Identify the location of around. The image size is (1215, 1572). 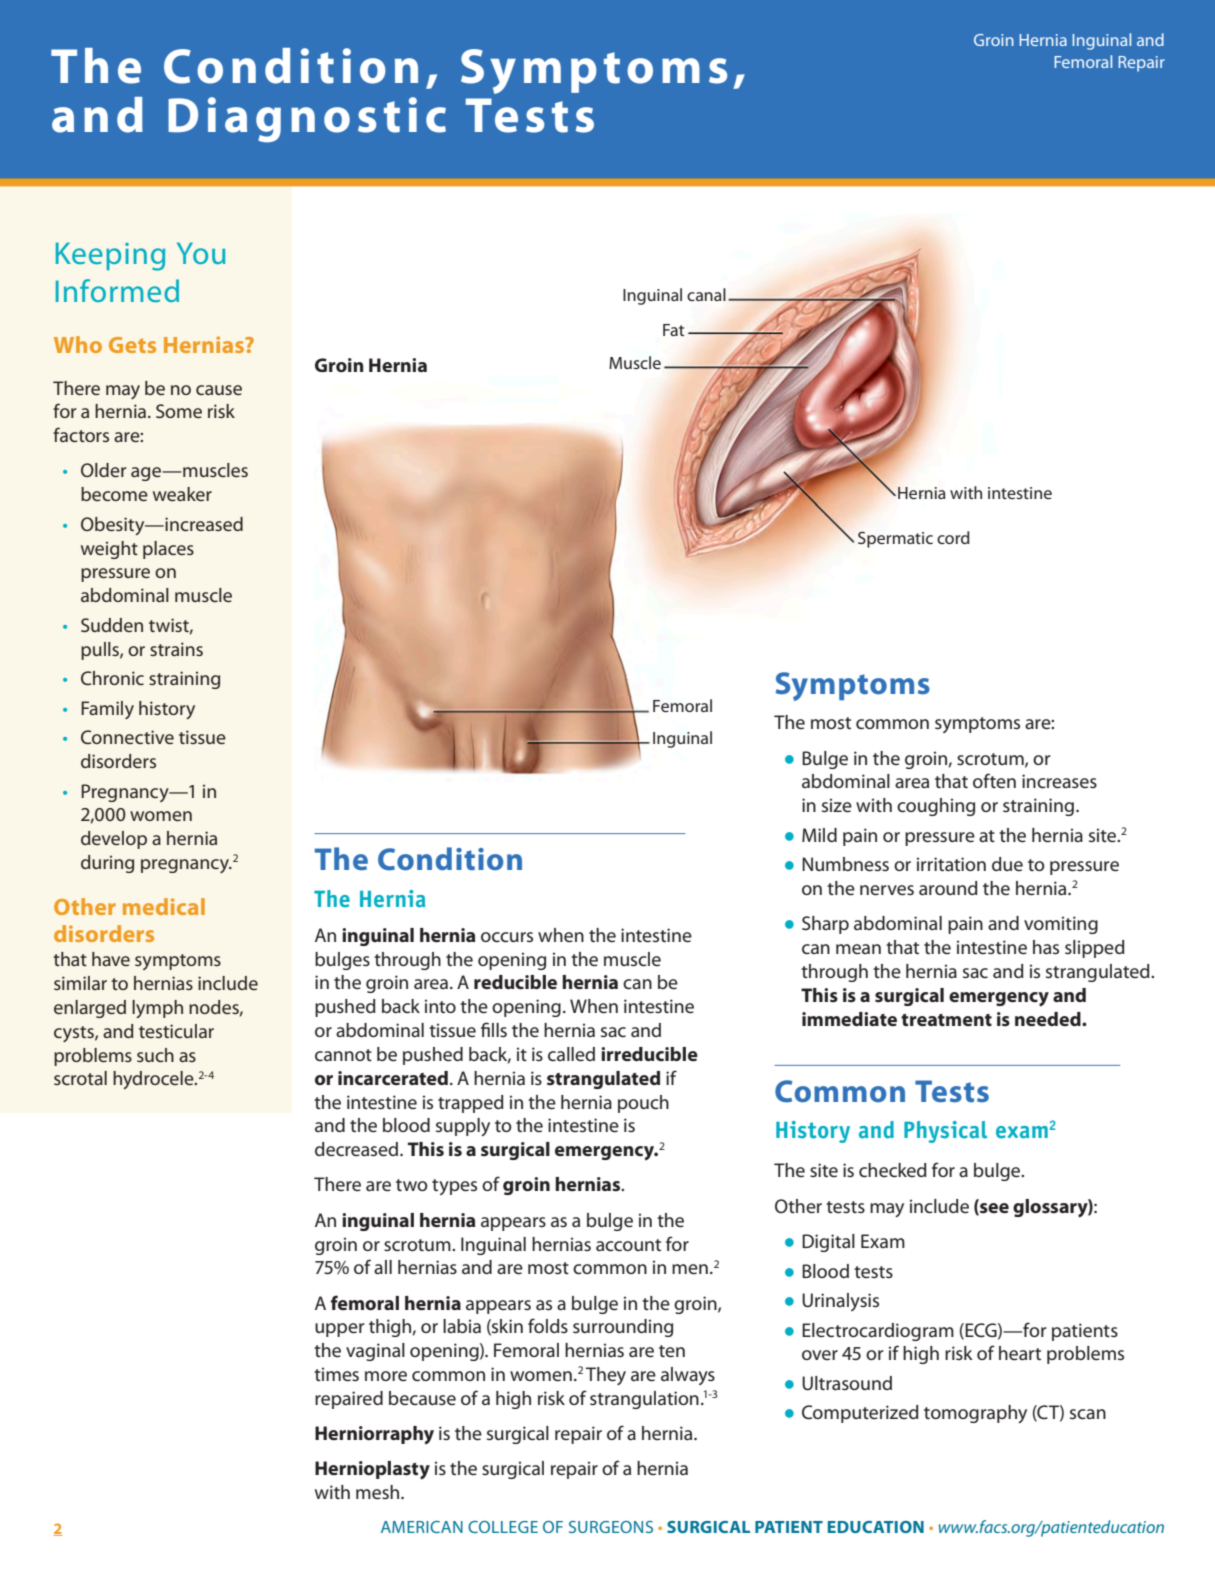
(948, 888).
